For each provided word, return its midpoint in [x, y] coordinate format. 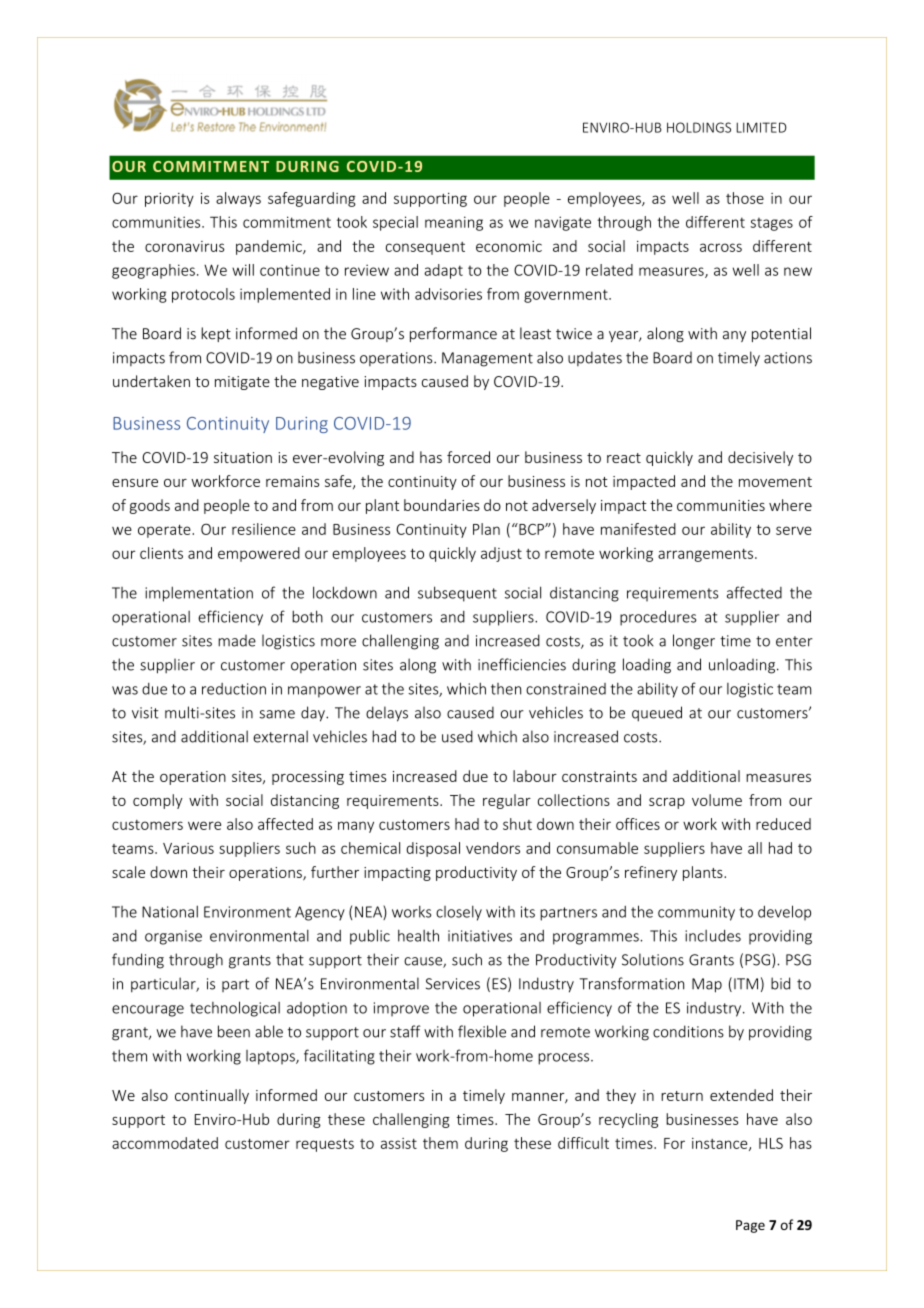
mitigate [242, 383]
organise [173, 937]
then [506, 689]
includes [713, 935]
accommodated [165, 1143]
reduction [234, 689]
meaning [454, 223]
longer [694, 642]
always [238, 199]
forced [468, 457]
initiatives [480, 936]
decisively [760, 458]
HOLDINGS [699, 127]
